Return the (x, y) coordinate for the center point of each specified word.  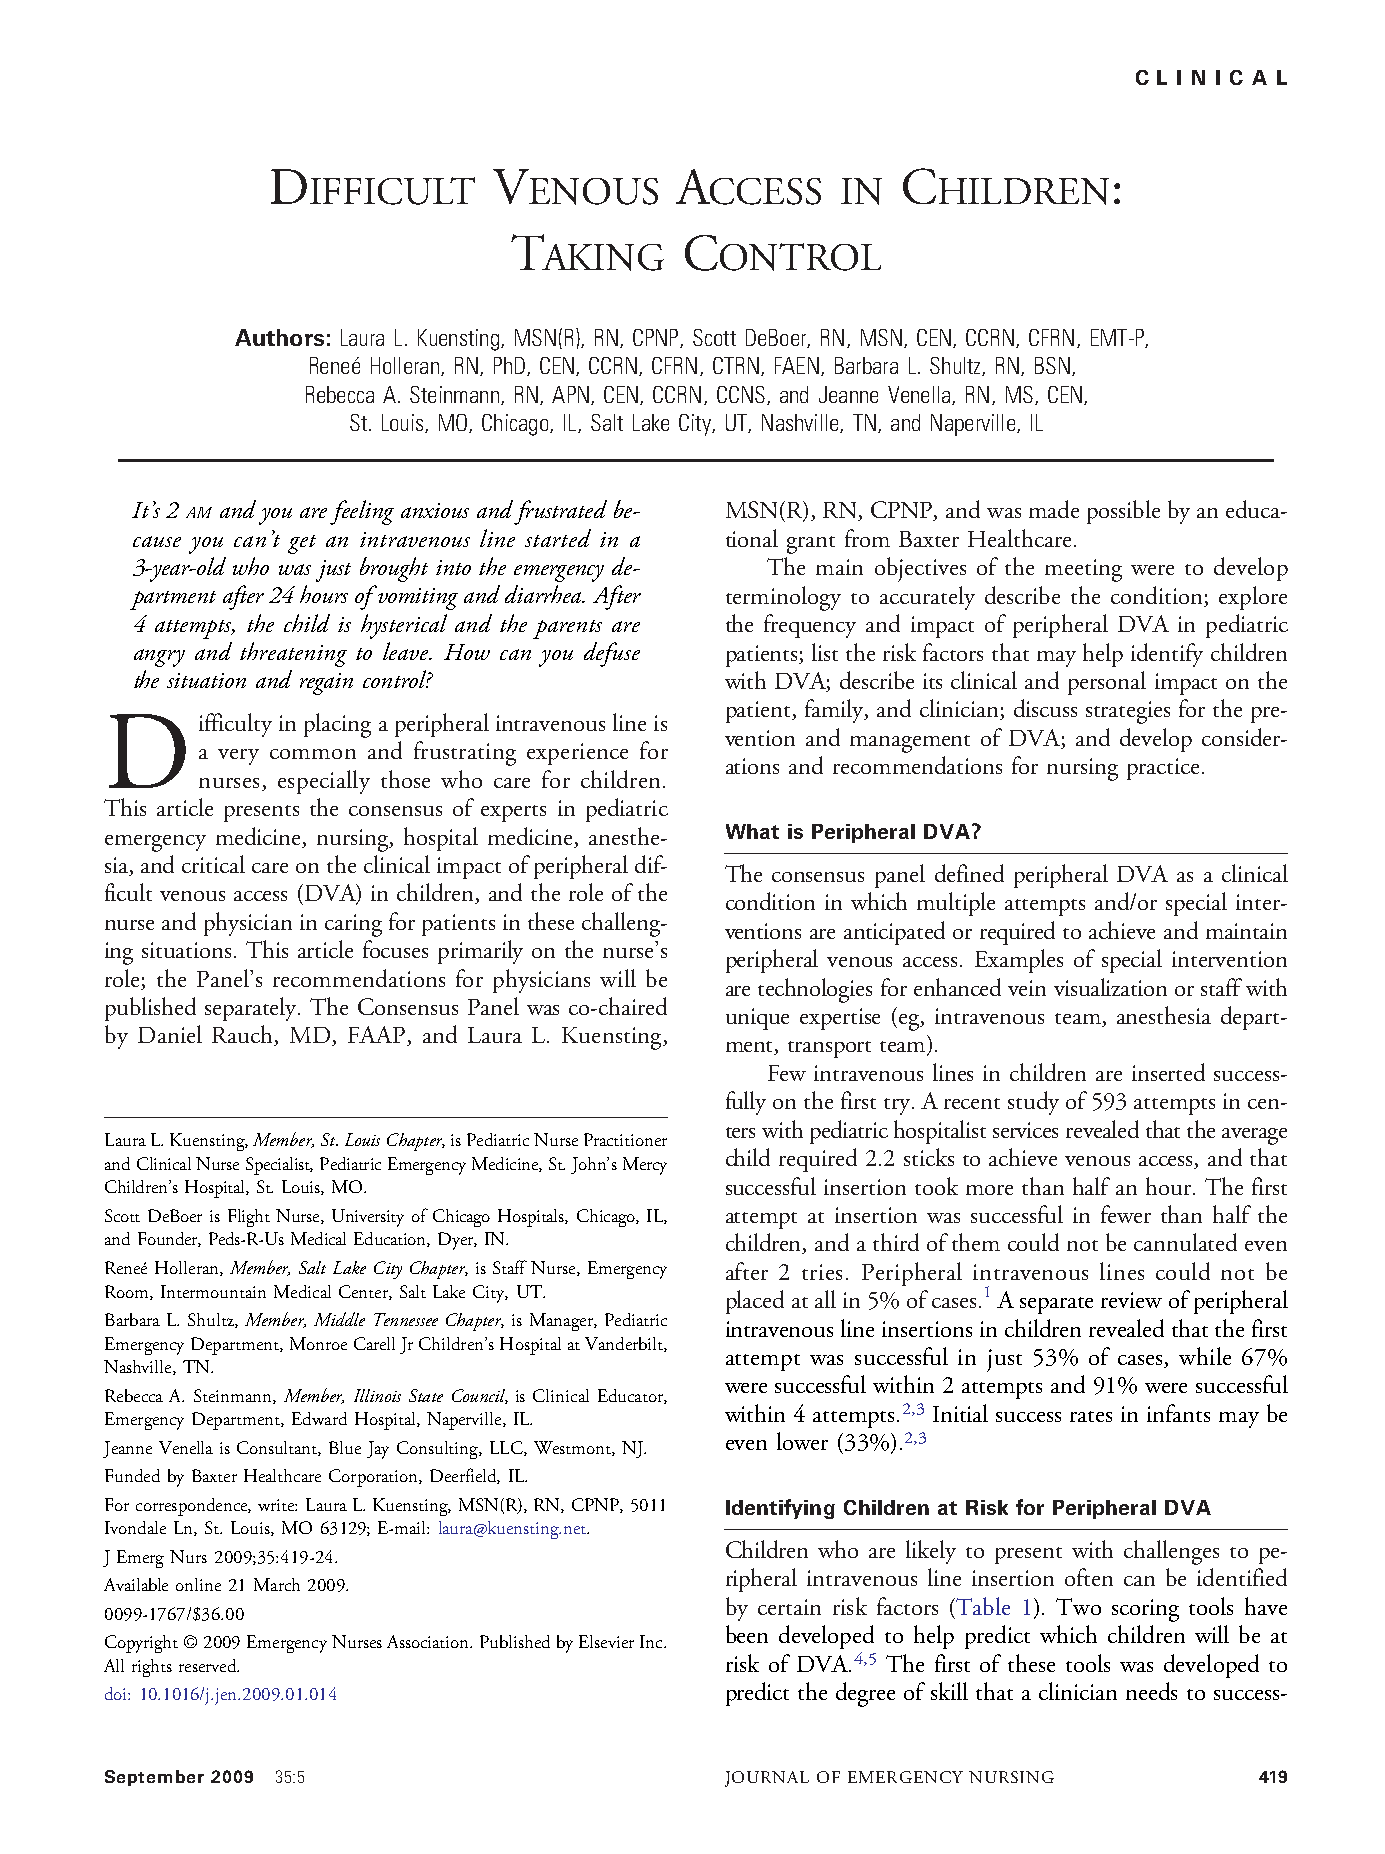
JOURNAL (767, 1779)
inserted (1168, 1072)
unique (757, 1019)
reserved (209, 1665)
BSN (1052, 365)
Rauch (244, 1035)
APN (570, 394)
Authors (279, 337)
